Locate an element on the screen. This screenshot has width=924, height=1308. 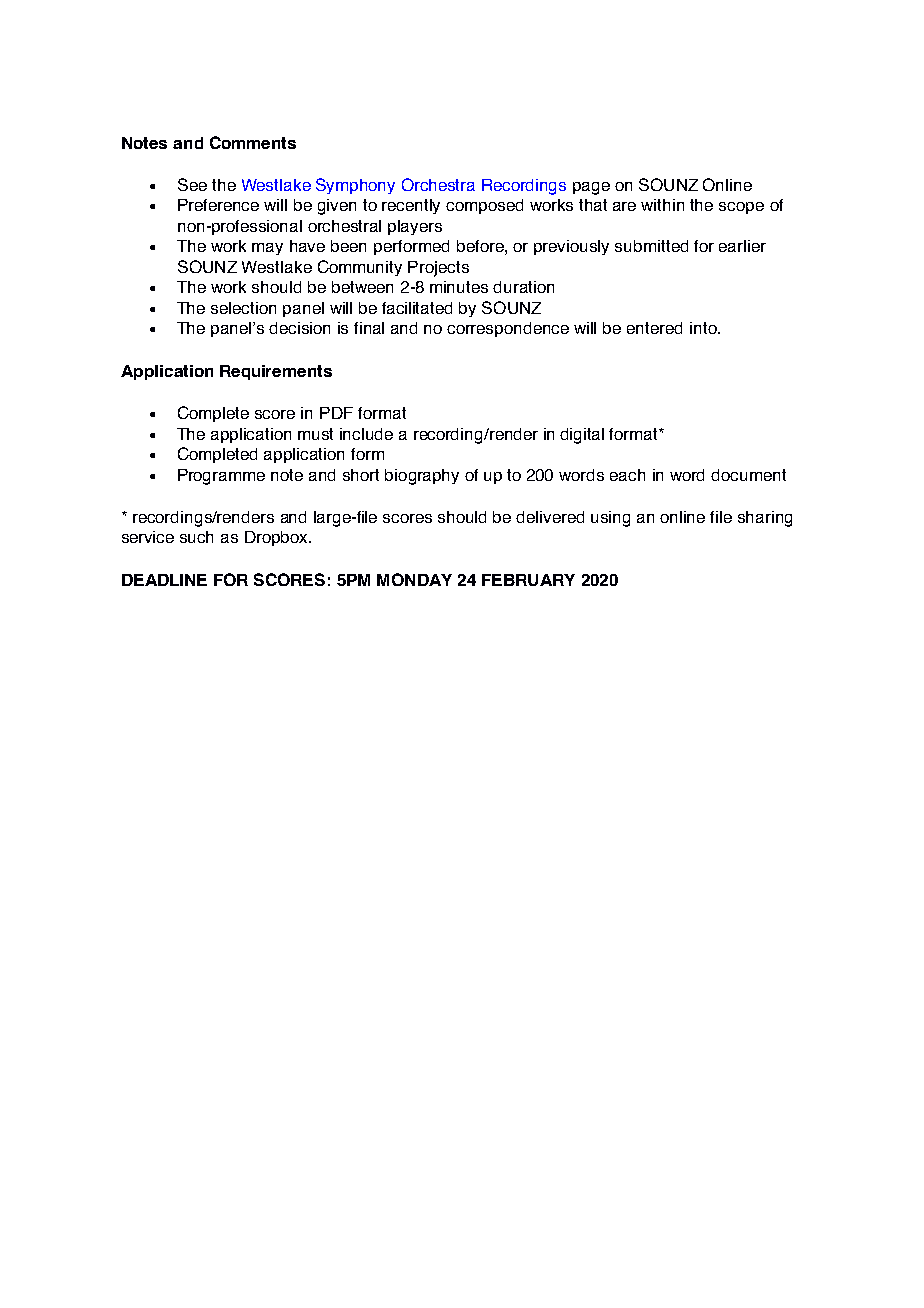
must is located at coordinates (315, 434).
